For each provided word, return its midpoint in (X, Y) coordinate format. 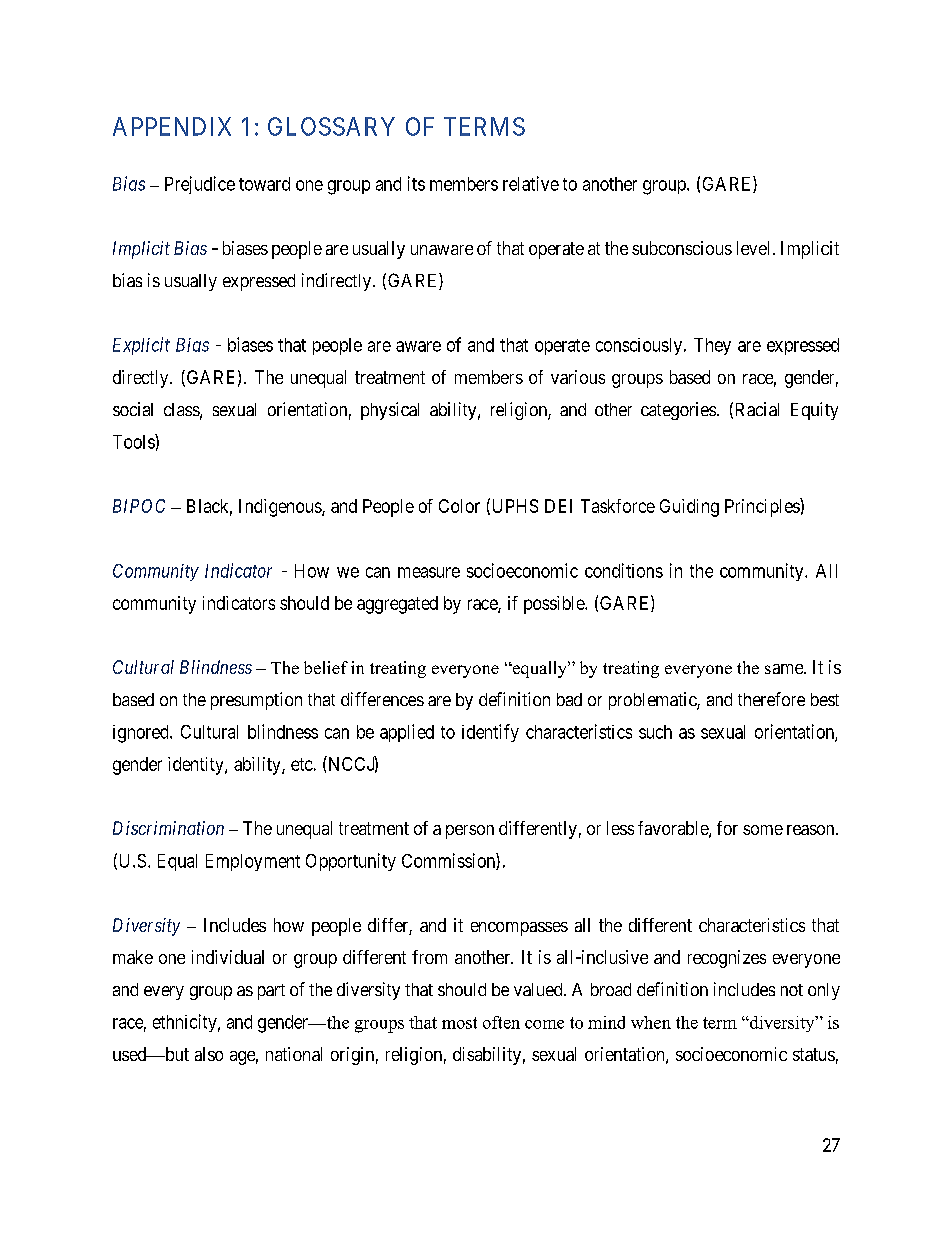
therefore (771, 699)
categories (678, 411)
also (209, 1054)
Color (459, 506)
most (459, 1023)
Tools (134, 441)
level (755, 248)
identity (197, 766)
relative (531, 183)
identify (490, 733)
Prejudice (200, 185)
